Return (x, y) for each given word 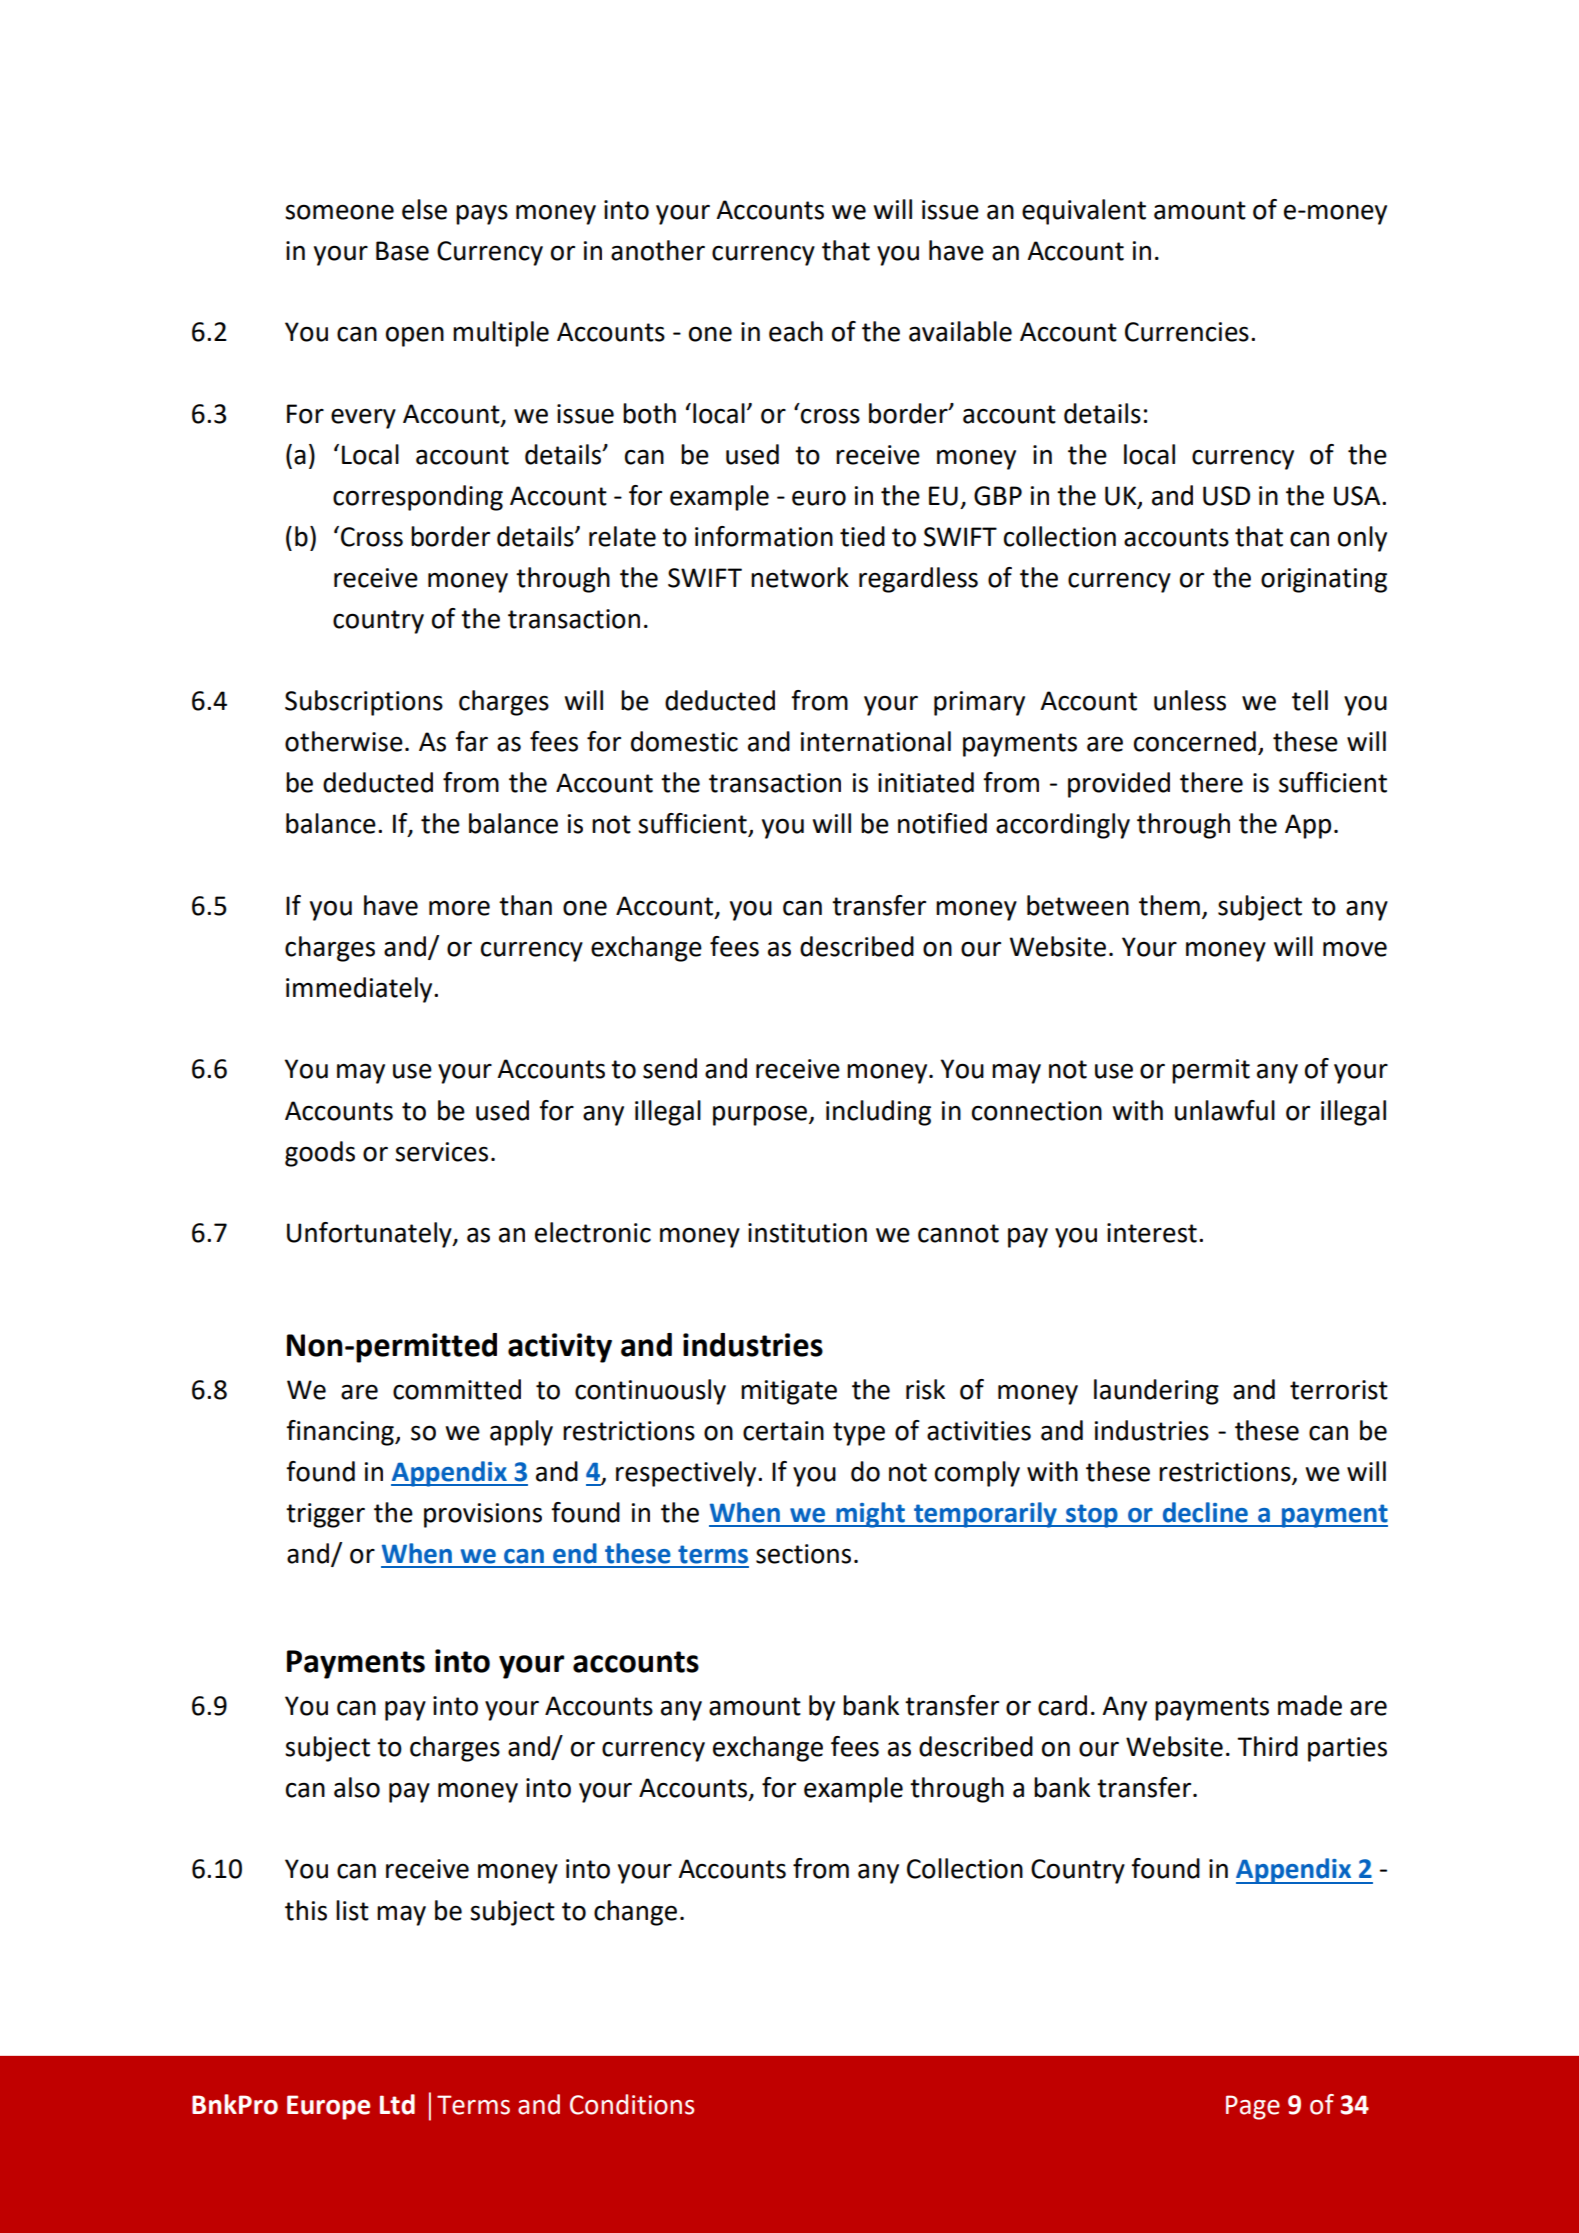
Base (402, 251)
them (1169, 905)
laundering (1156, 1392)
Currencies (1187, 332)
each (796, 331)
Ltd (397, 2104)
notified (942, 823)
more (459, 908)
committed (457, 1389)
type (859, 1434)
